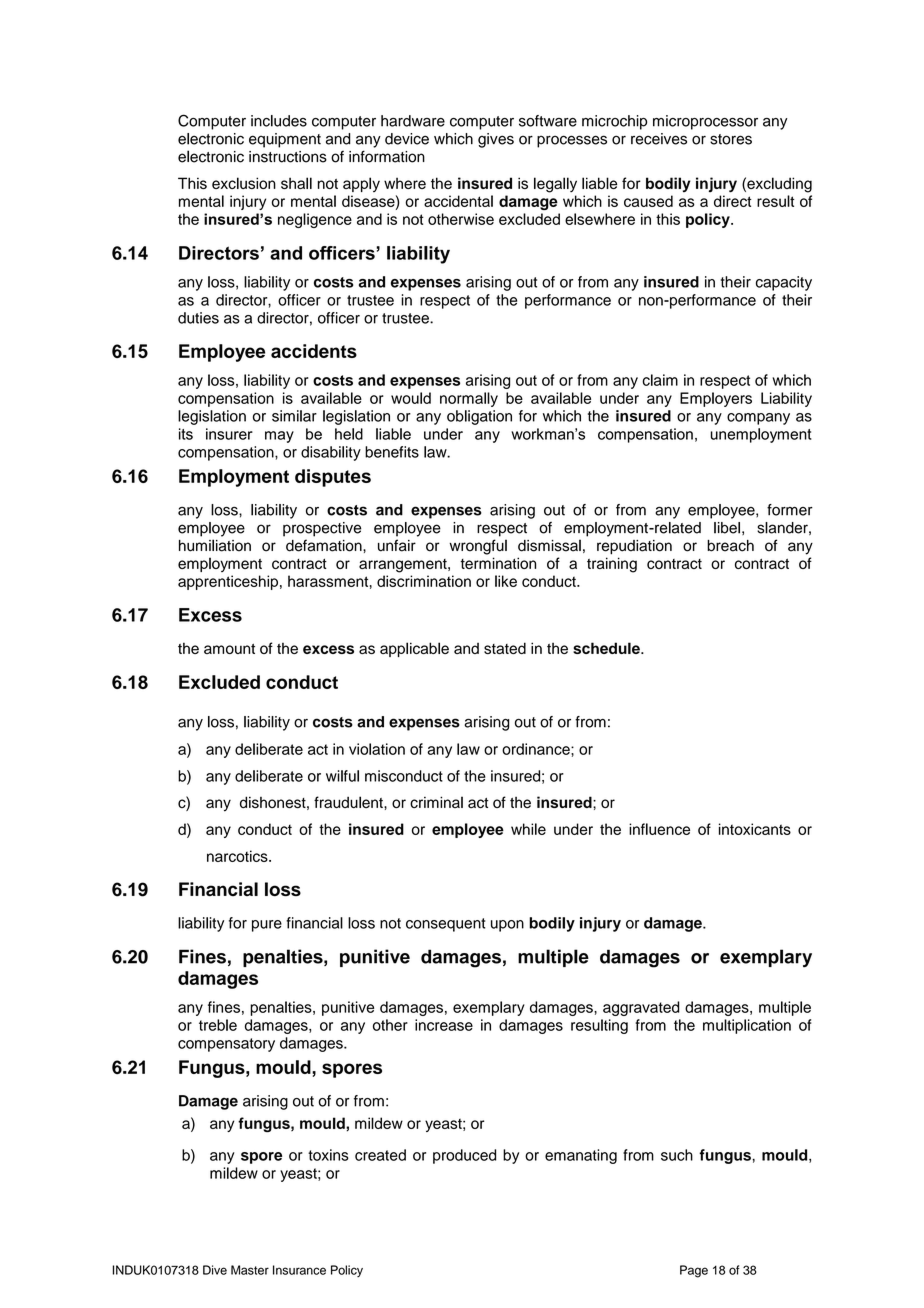 The height and width of the document is (1308, 924). I want to click on breach, so click(730, 546).
